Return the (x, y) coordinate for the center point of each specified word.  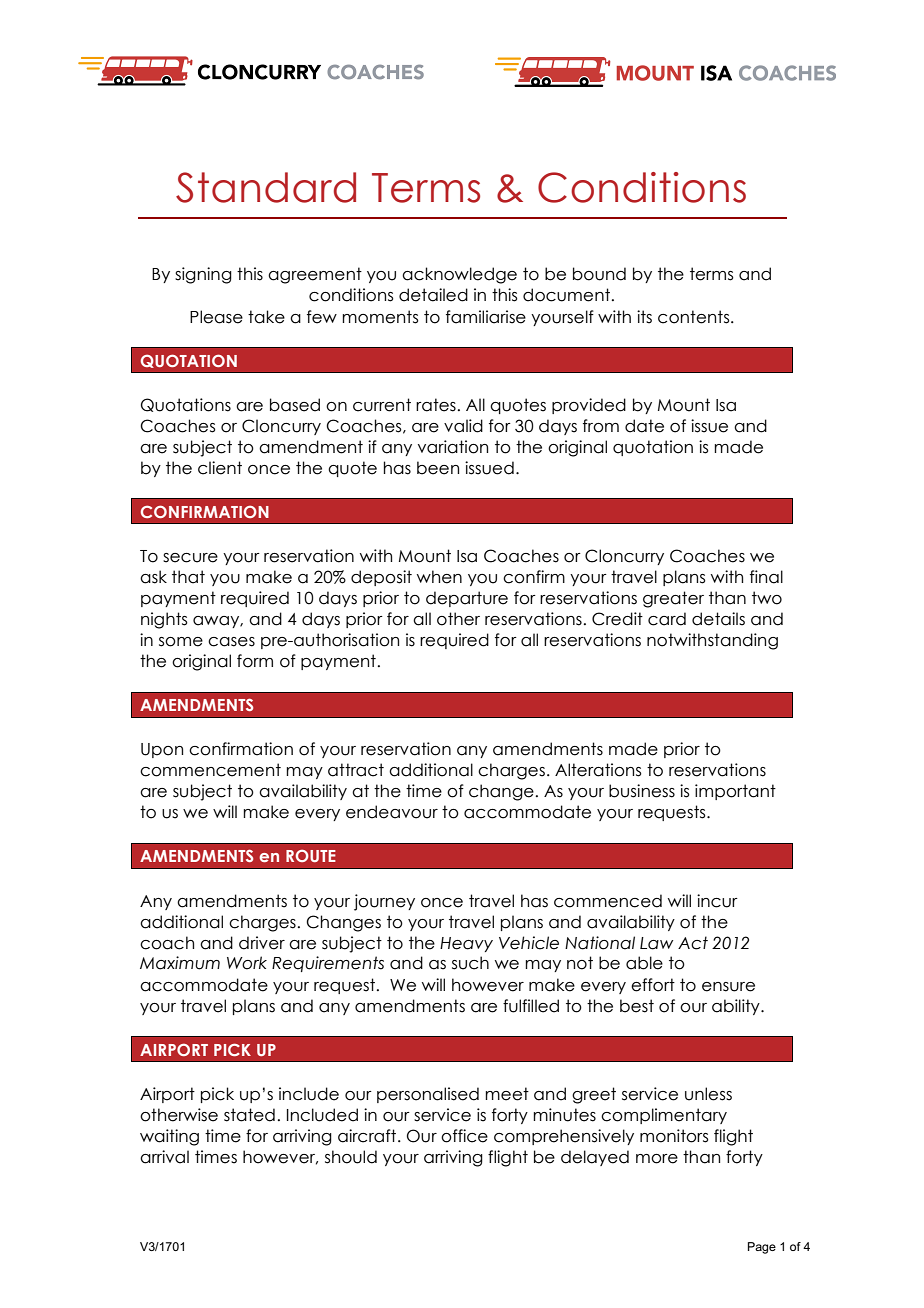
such (470, 963)
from (601, 426)
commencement (210, 770)
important (735, 792)
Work (247, 963)
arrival (164, 1157)
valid (463, 426)
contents (695, 317)
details (718, 619)
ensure (728, 987)
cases (231, 642)
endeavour (392, 812)
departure (467, 599)
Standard (266, 187)
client (220, 468)
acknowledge (459, 275)
